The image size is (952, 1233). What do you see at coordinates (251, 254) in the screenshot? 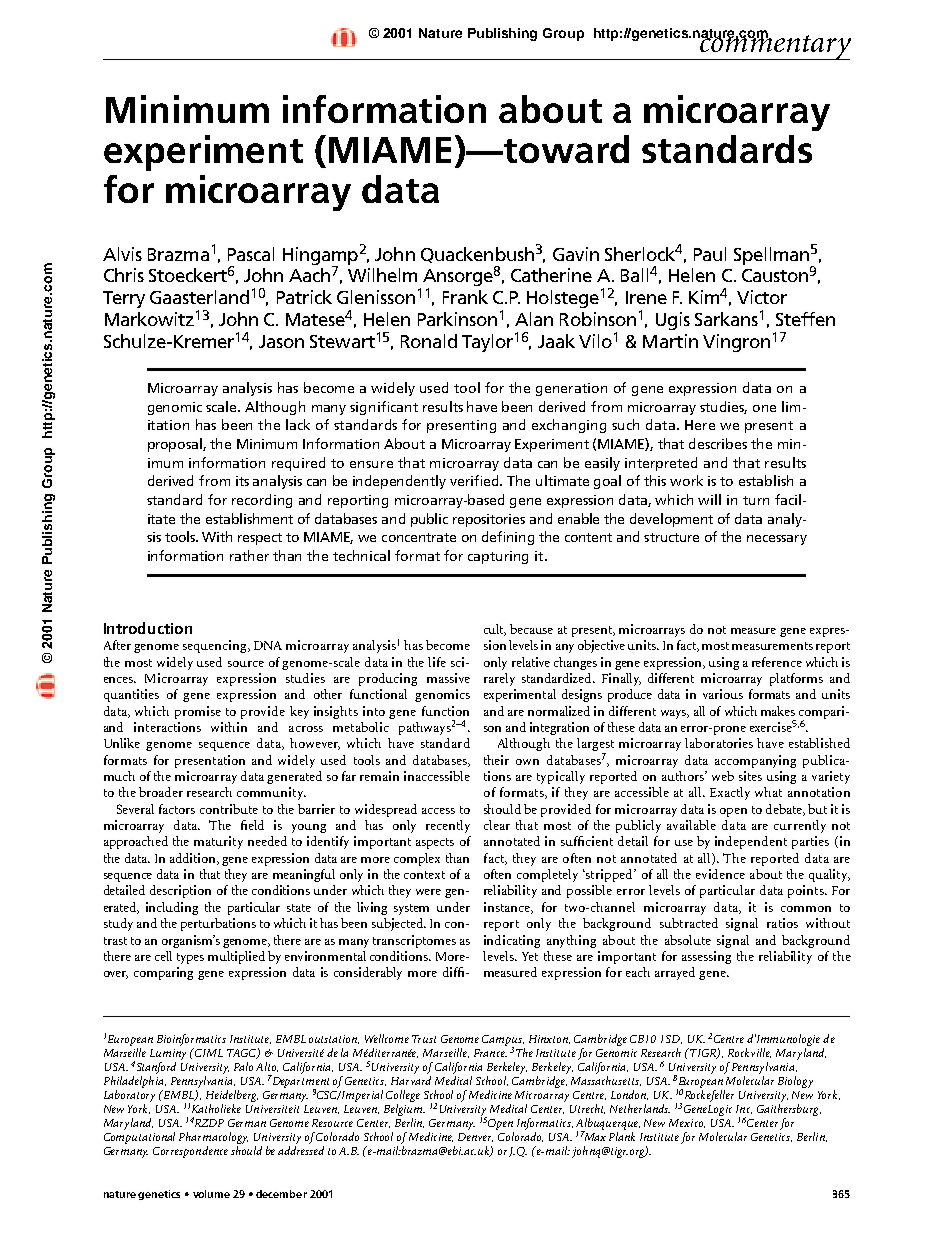
I see `Pascal` at bounding box center [251, 254].
